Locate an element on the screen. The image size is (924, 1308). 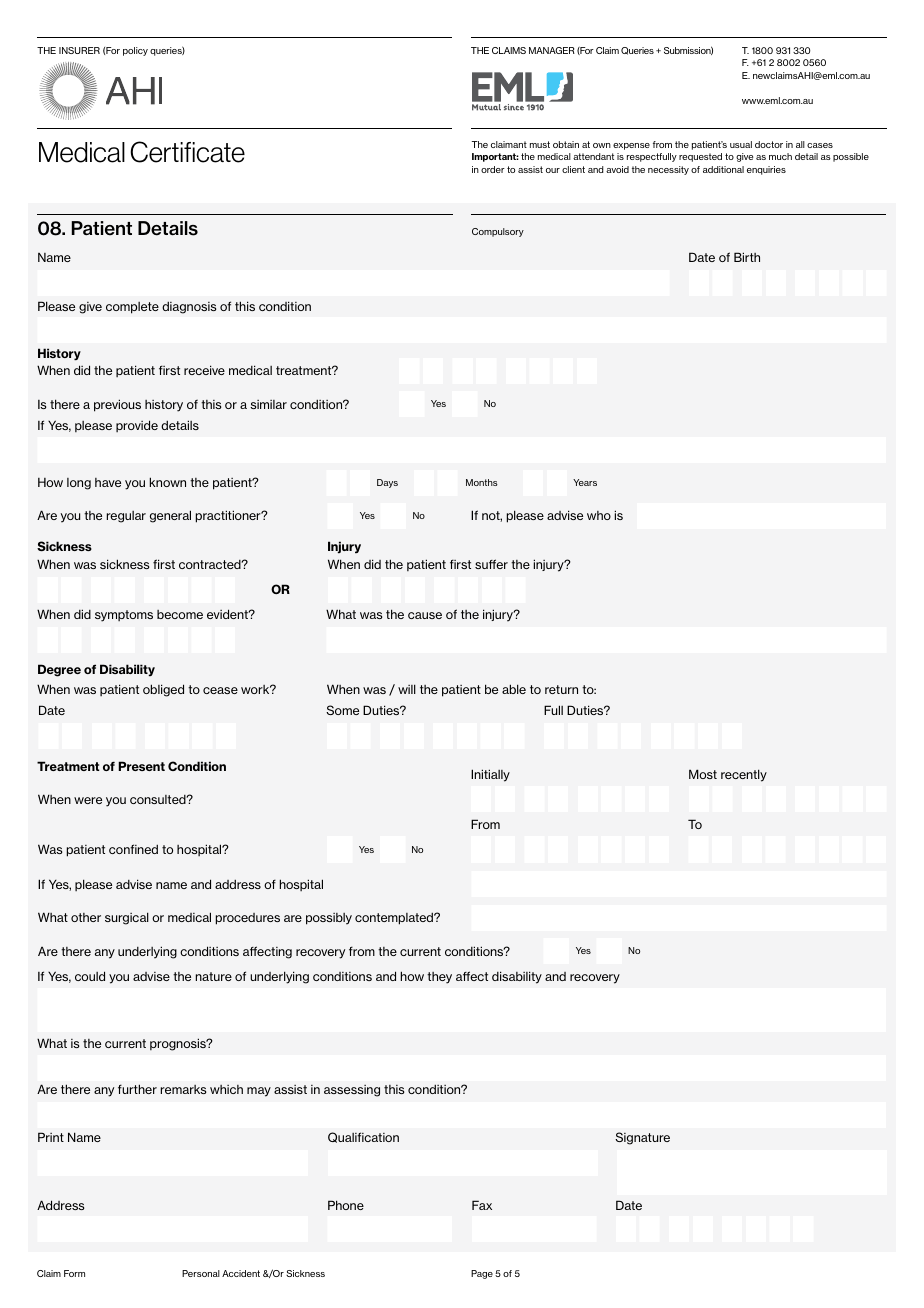
usual is located at coordinates (741, 144).
